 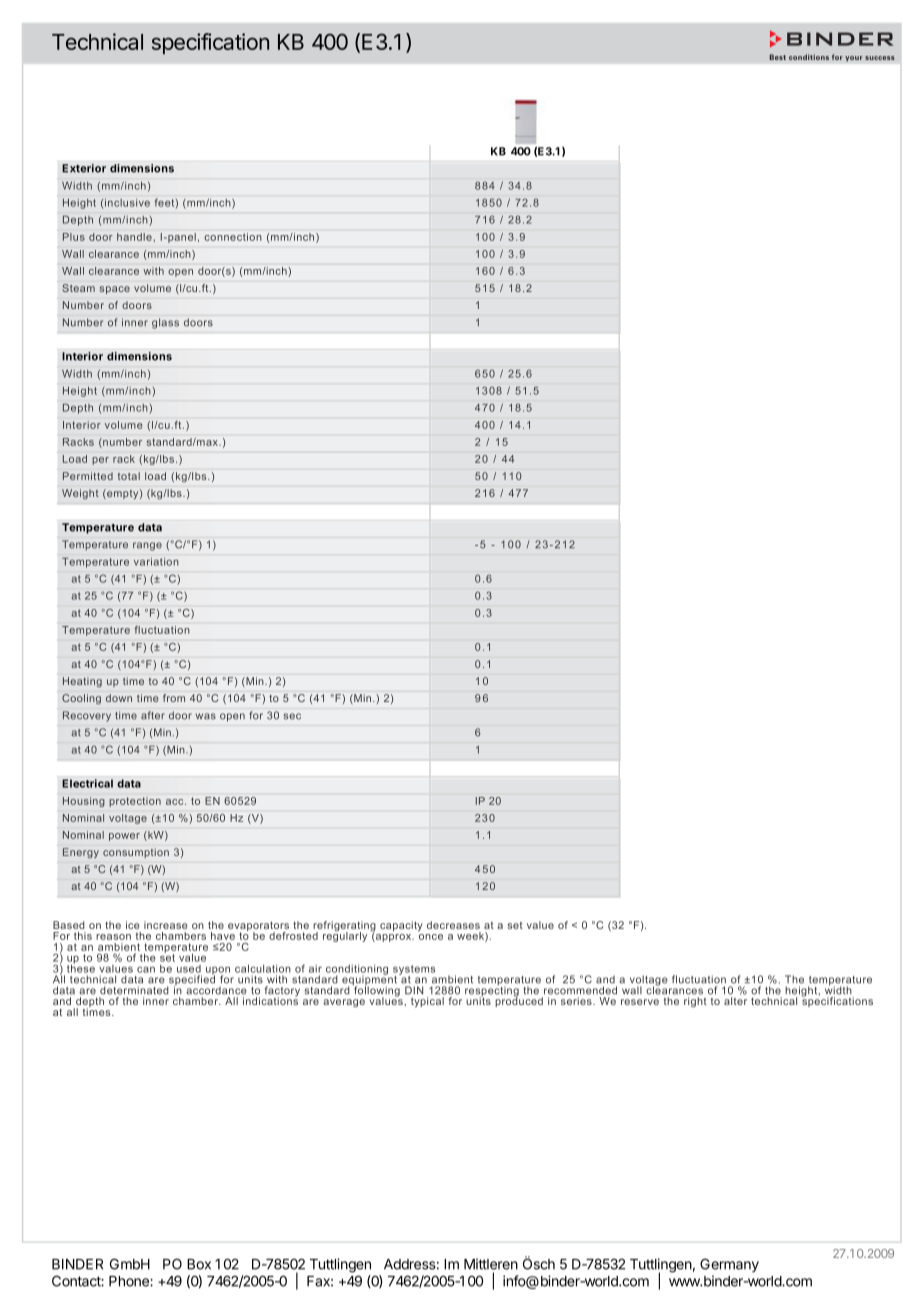 What do you see at coordinates (199, 1264) in the page?
I see `Box` at bounding box center [199, 1264].
